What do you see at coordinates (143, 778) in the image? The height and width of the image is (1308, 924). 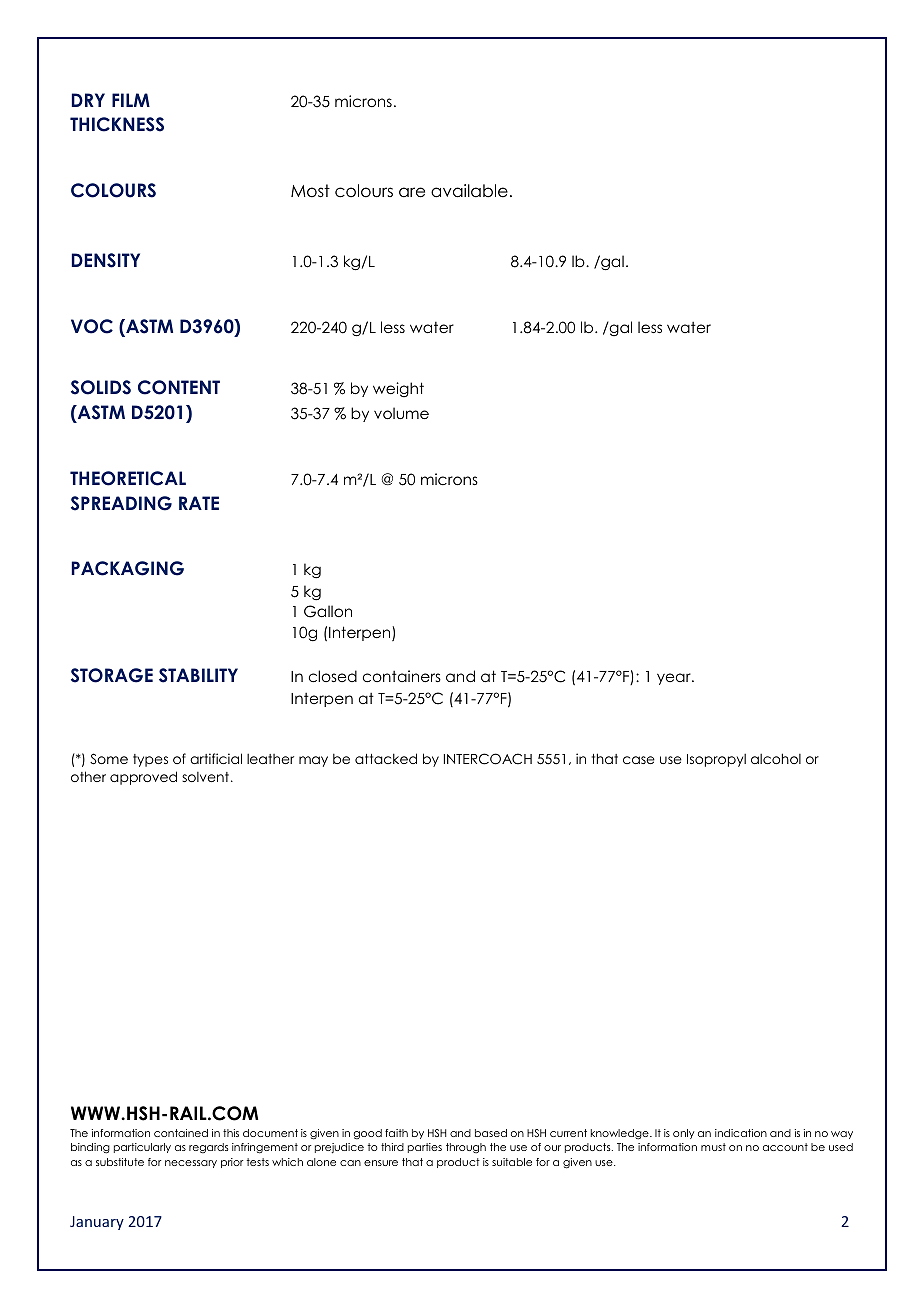 I see `approved` at bounding box center [143, 778].
